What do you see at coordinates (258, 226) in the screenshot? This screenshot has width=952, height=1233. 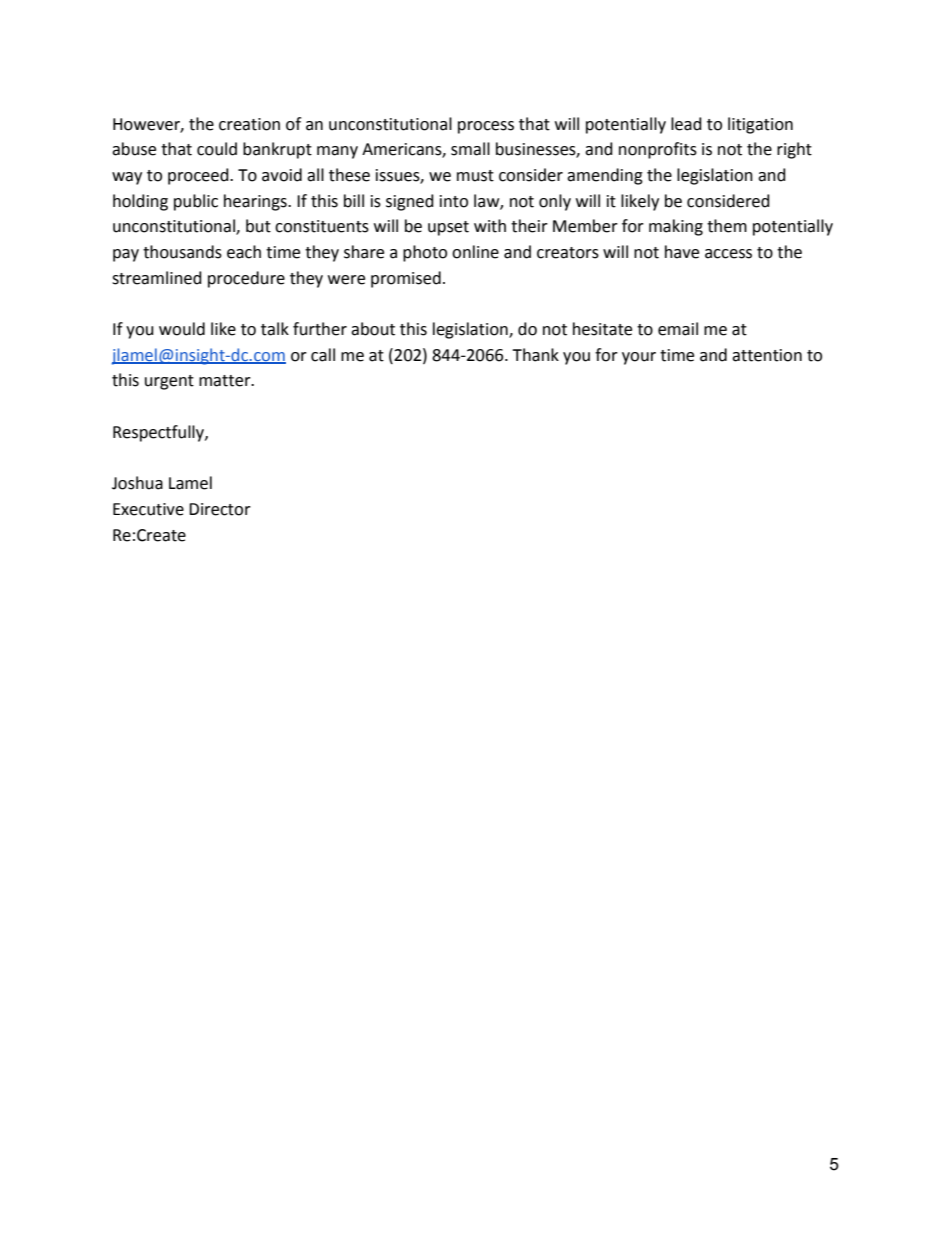 I see `but` at bounding box center [258, 226].
